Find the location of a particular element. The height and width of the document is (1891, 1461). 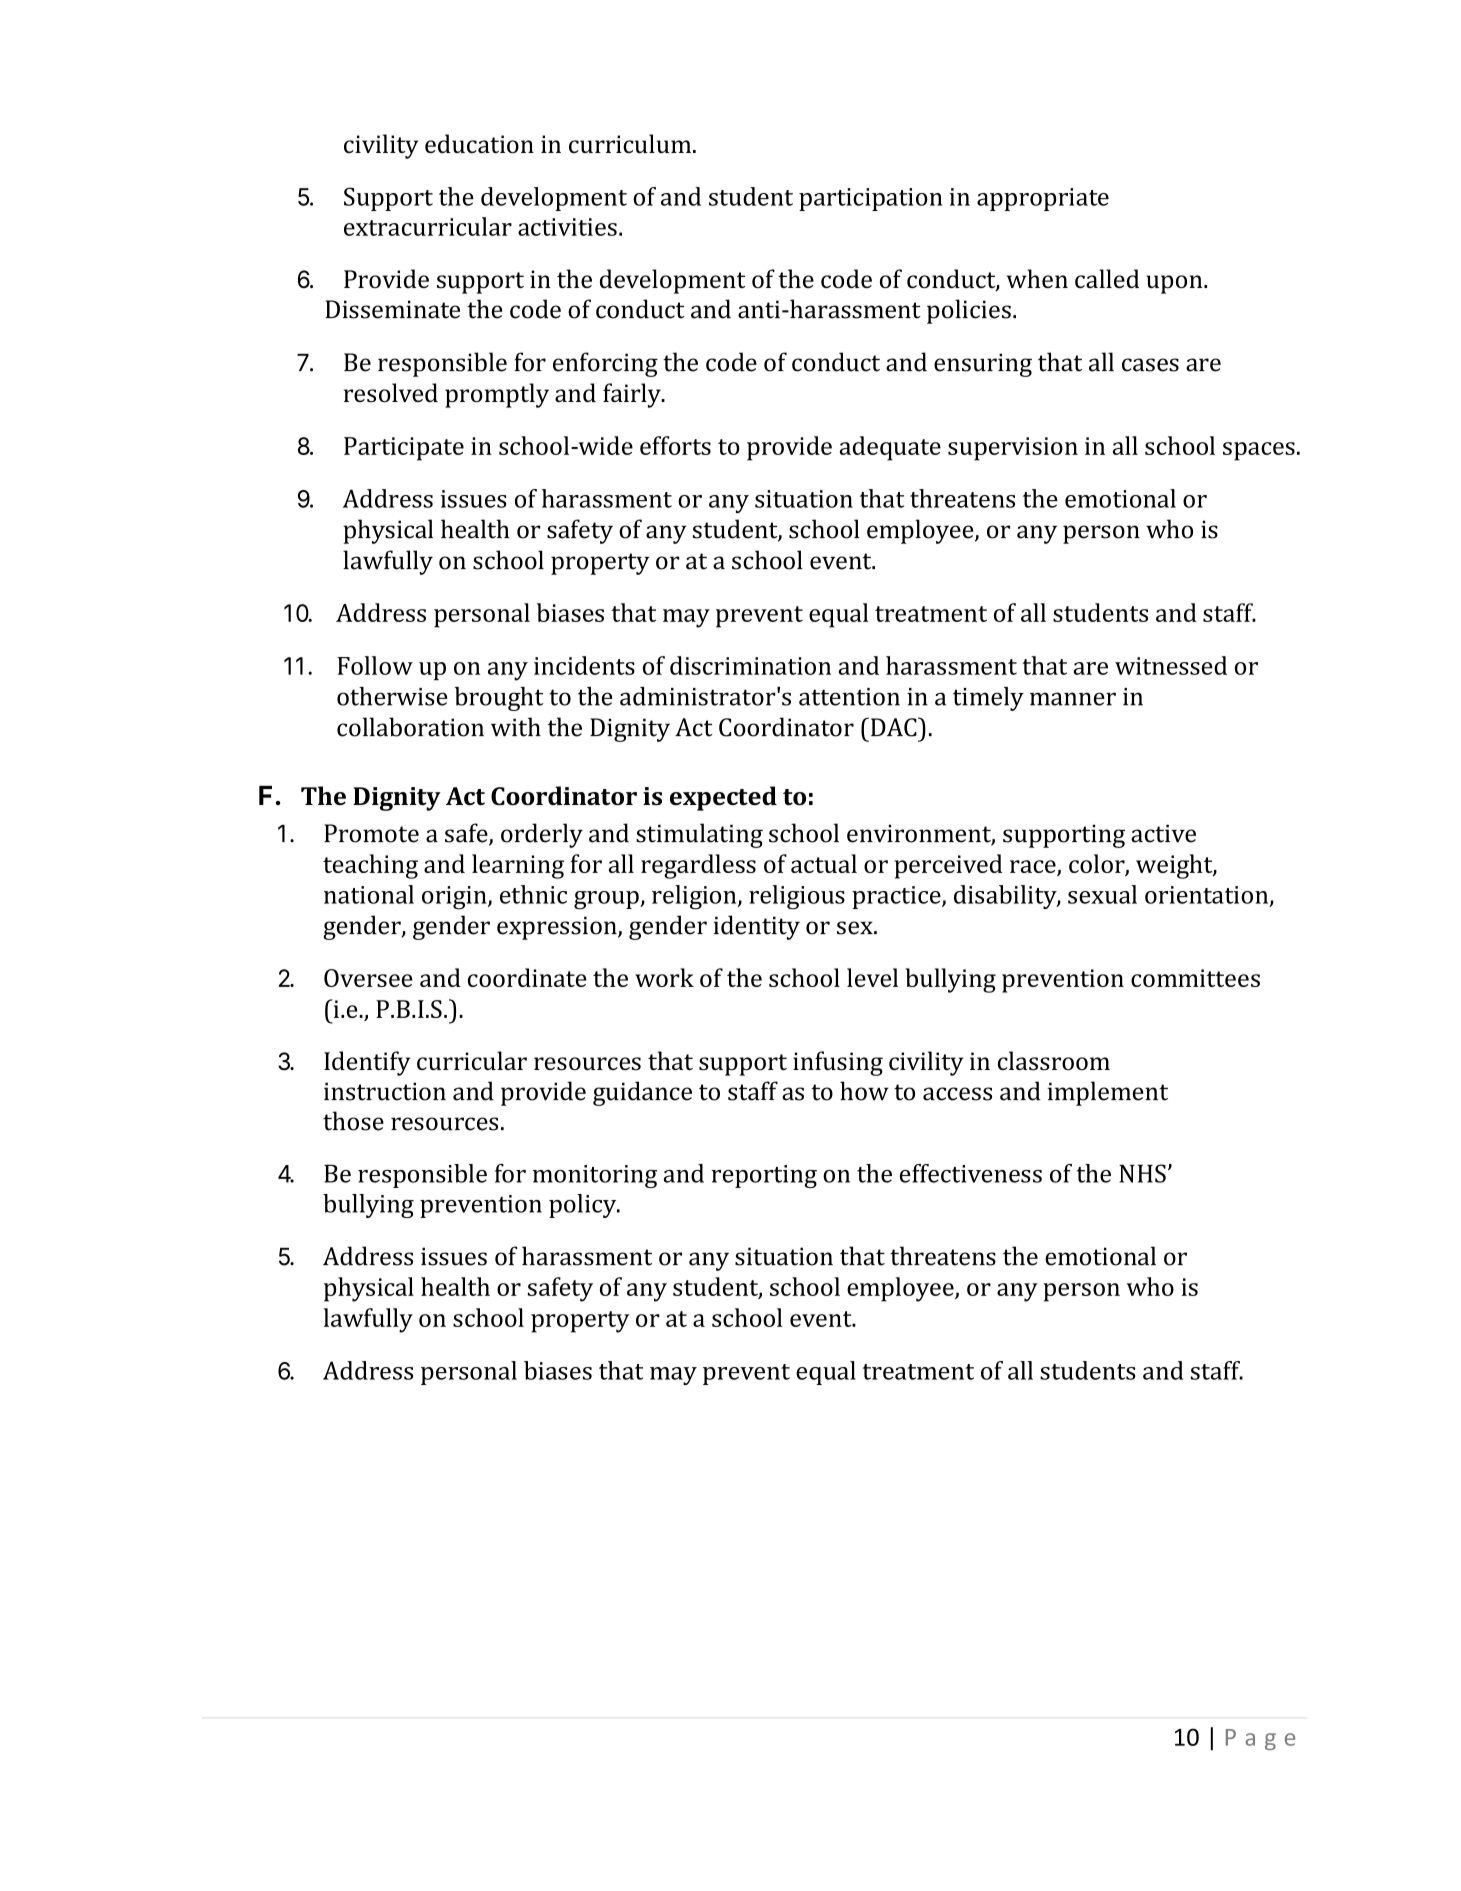

attention is located at coordinates (849, 697).
